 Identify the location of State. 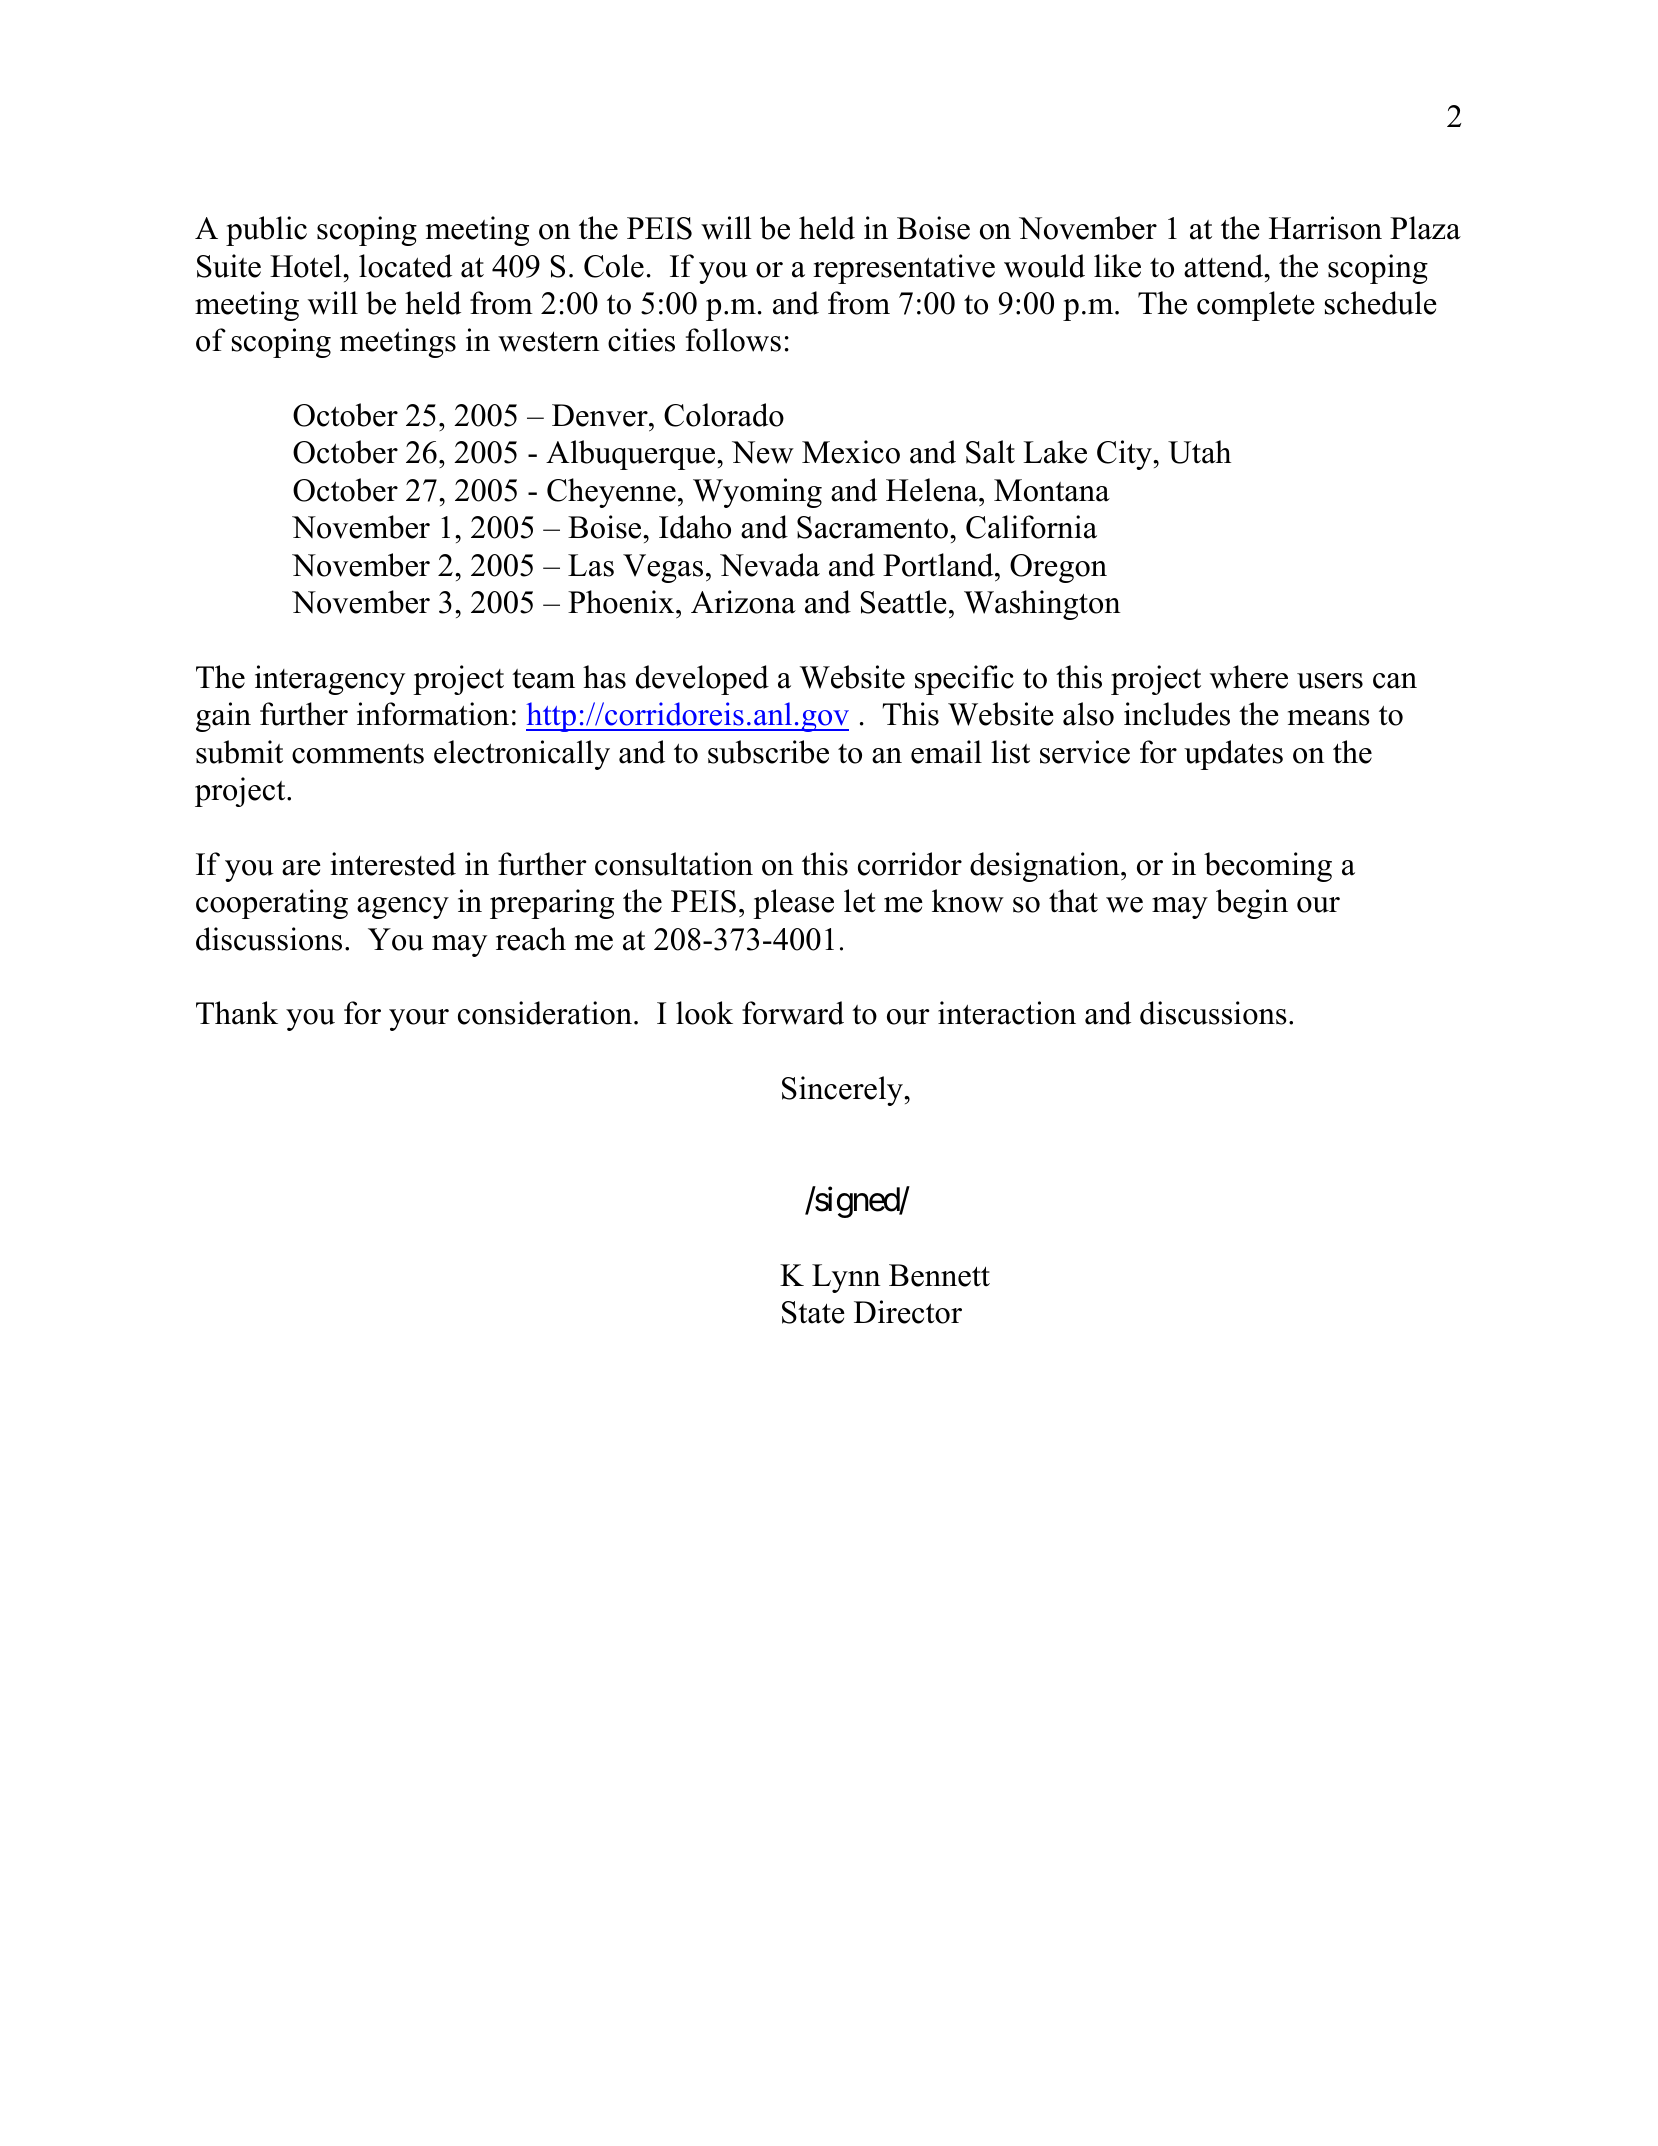
(813, 1312).
